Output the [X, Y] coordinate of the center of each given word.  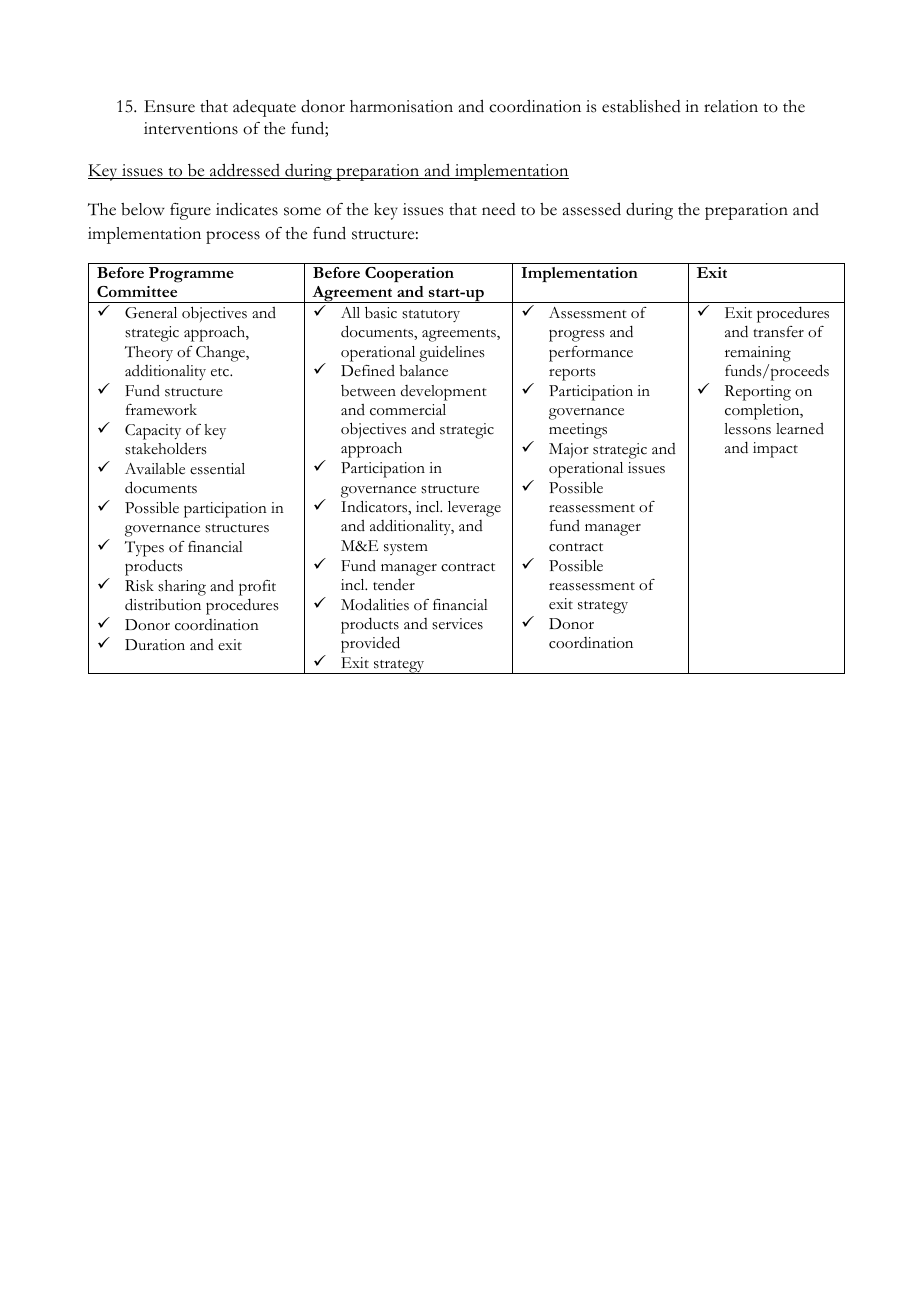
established [641, 106]
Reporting [758, 393]
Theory [149, 353]
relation [731, 106]
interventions [191, 128]
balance [424, 371]
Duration [155, 645]
